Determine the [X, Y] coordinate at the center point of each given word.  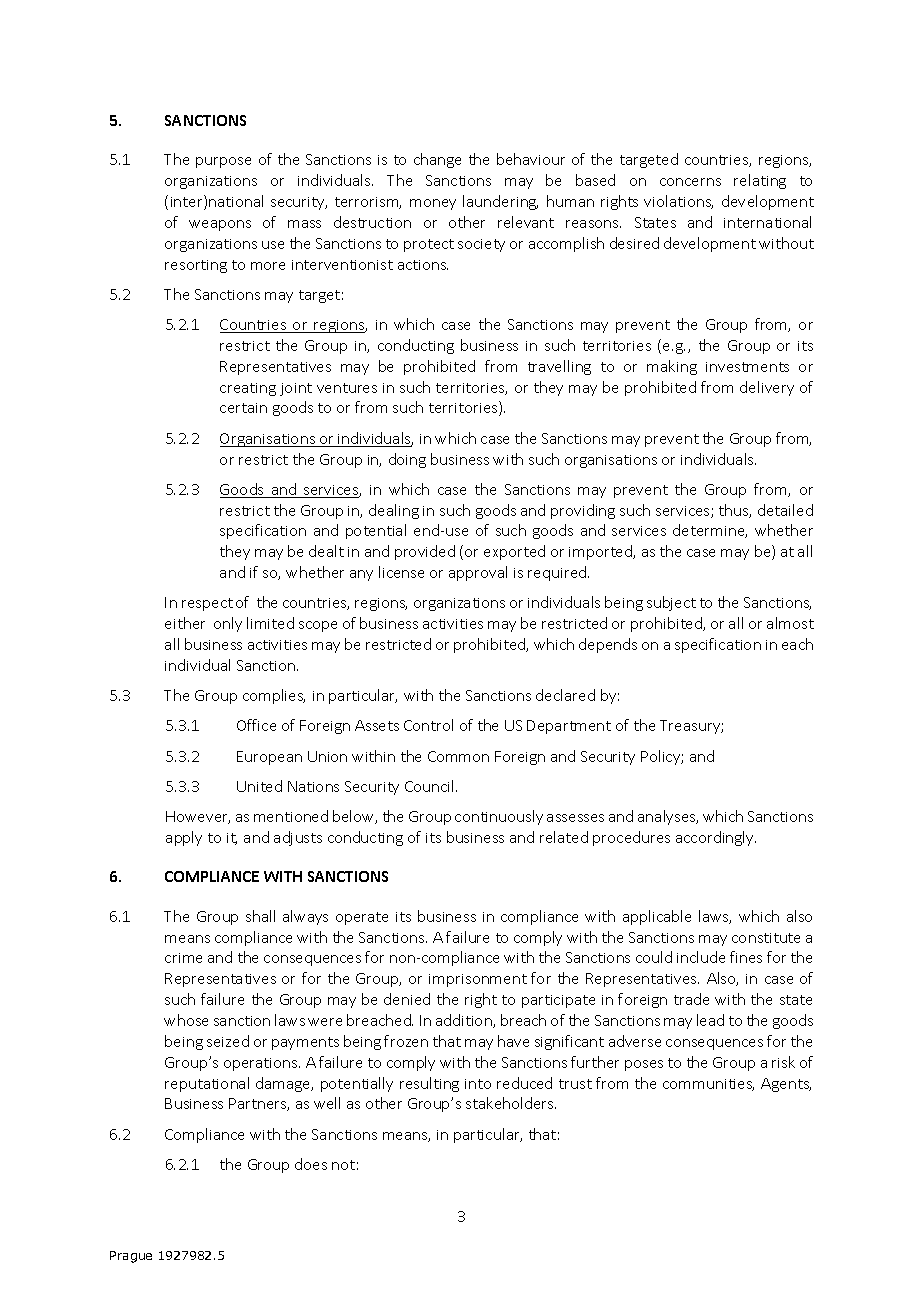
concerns [690, 182]
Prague [131, 1257]
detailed [785, 510]
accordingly [716, 838]
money [433, 204]
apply [184, 838]
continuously [499, 817]
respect [207, 604]
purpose [223, 162]
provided [425, 552]
